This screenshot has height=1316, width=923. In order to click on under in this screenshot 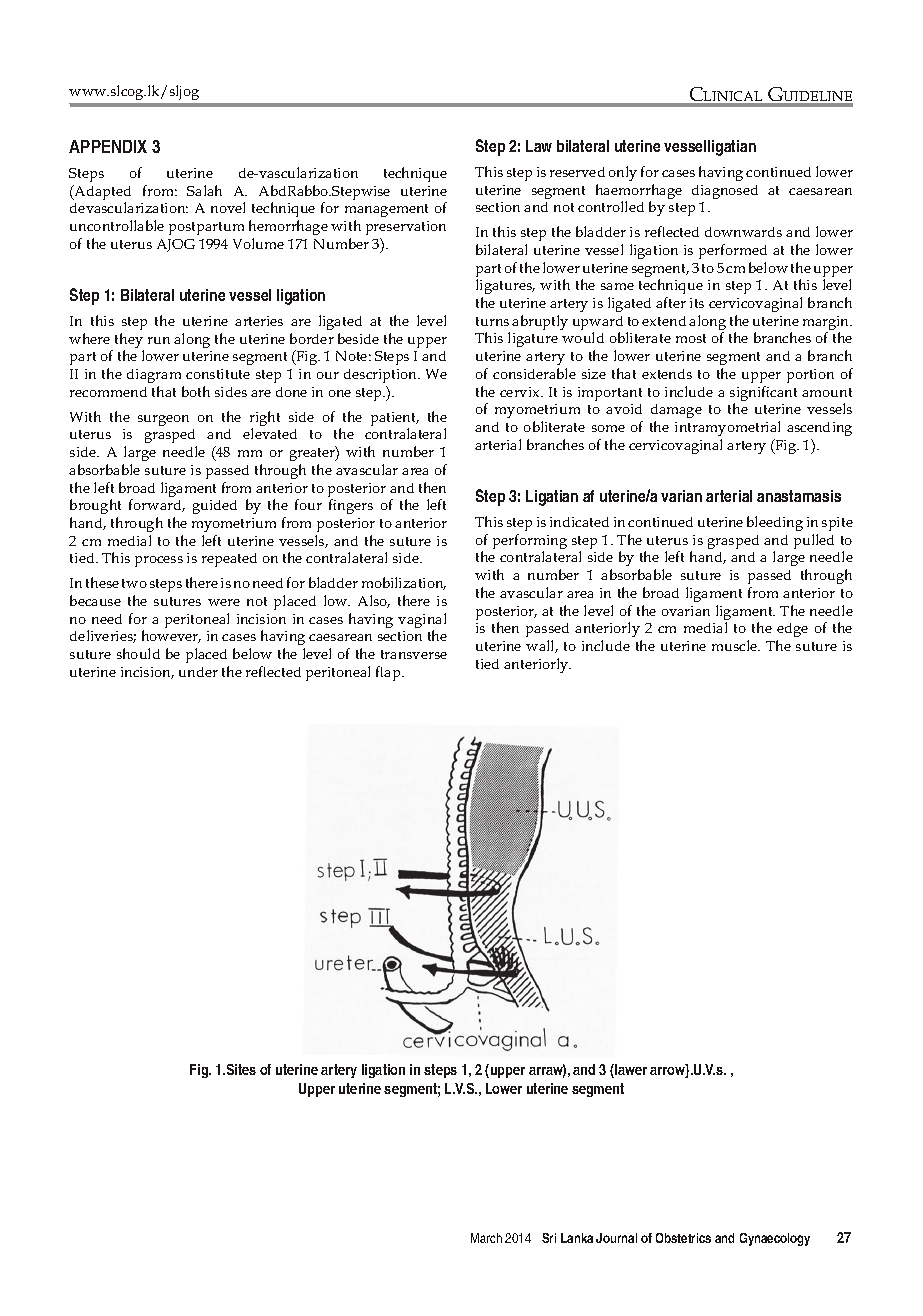, I will do `click(198, 672)`.
